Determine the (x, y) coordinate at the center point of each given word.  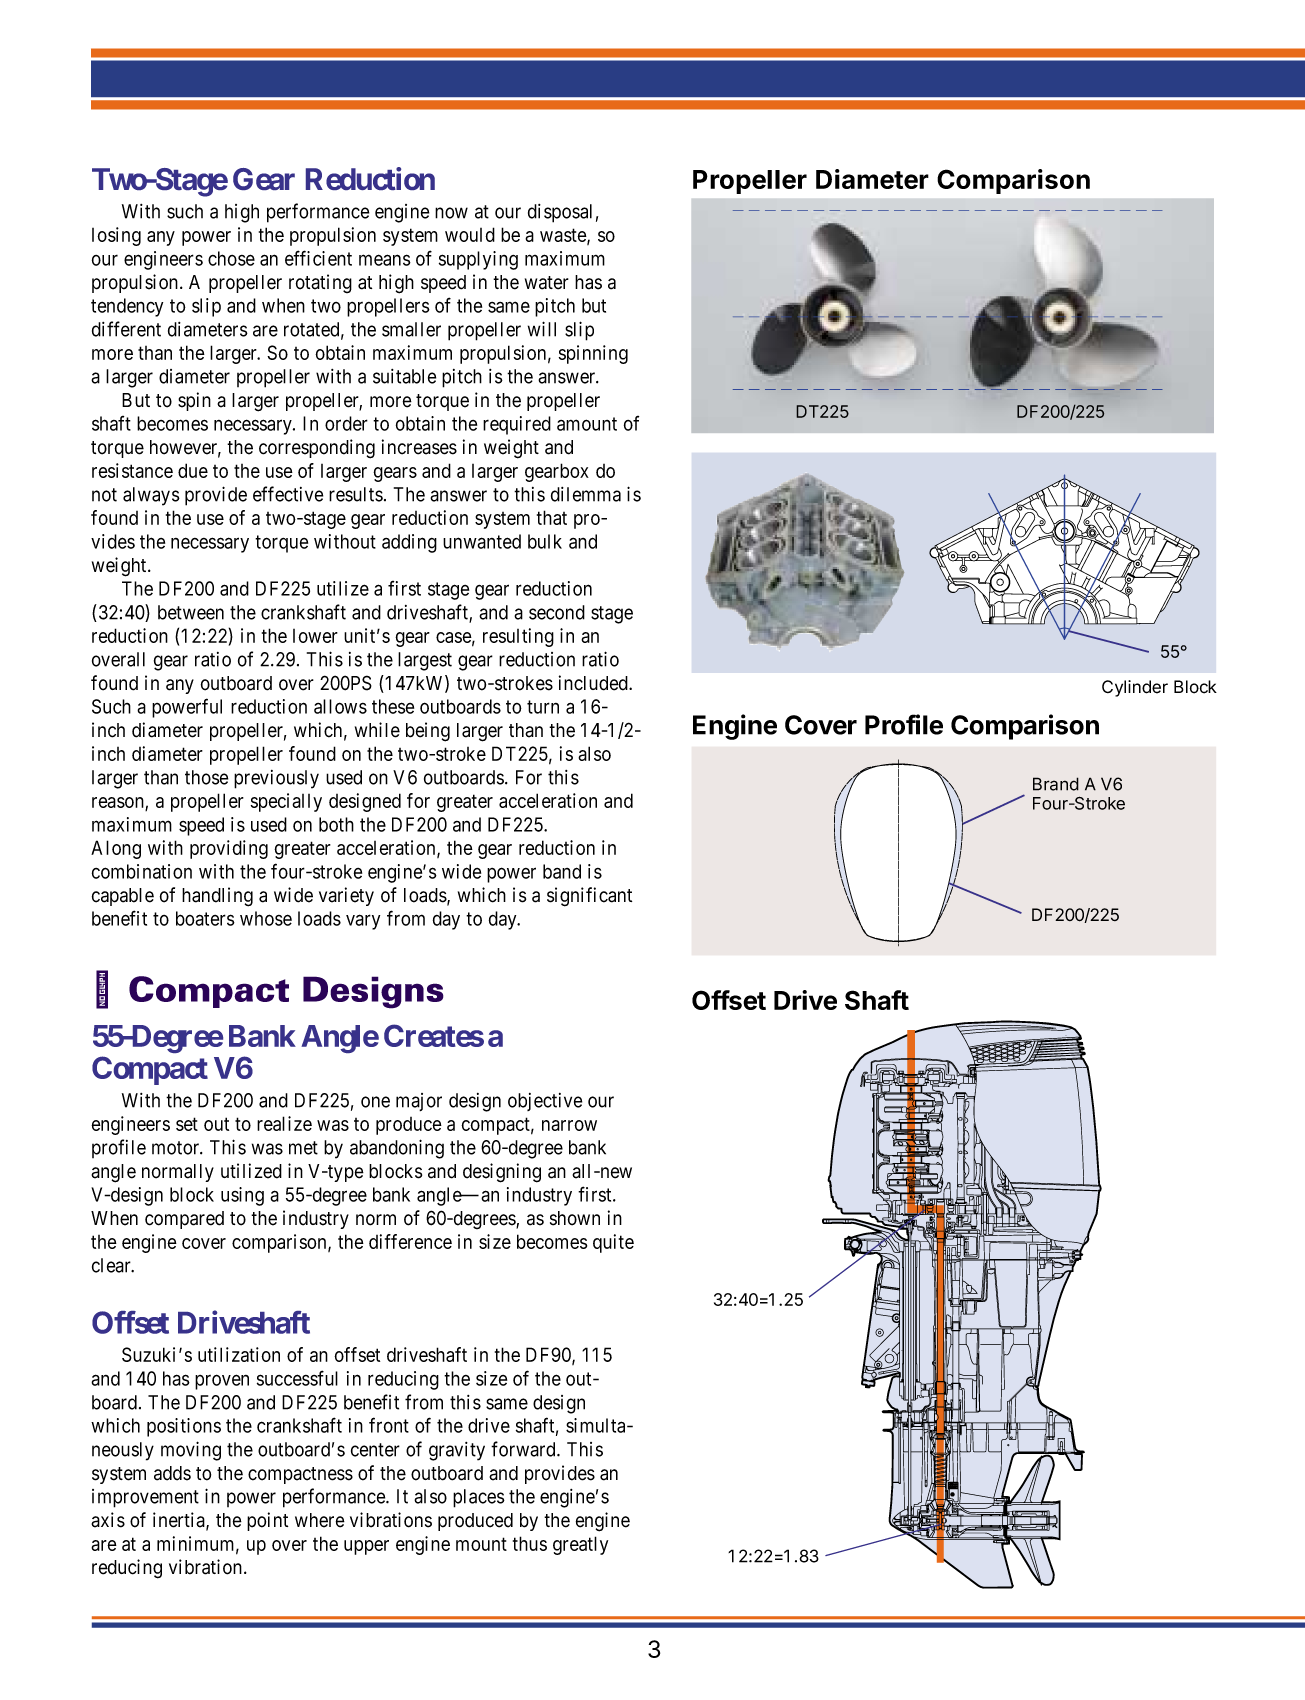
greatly (580, 1545)
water (547, 283)
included (594, 683)
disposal (560, 213)
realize (284, 1123)
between (191, 612)
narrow (569, 1125)
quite (613, 1243)
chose (231, 258)
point (267, 1521)
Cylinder (1135, 688)
